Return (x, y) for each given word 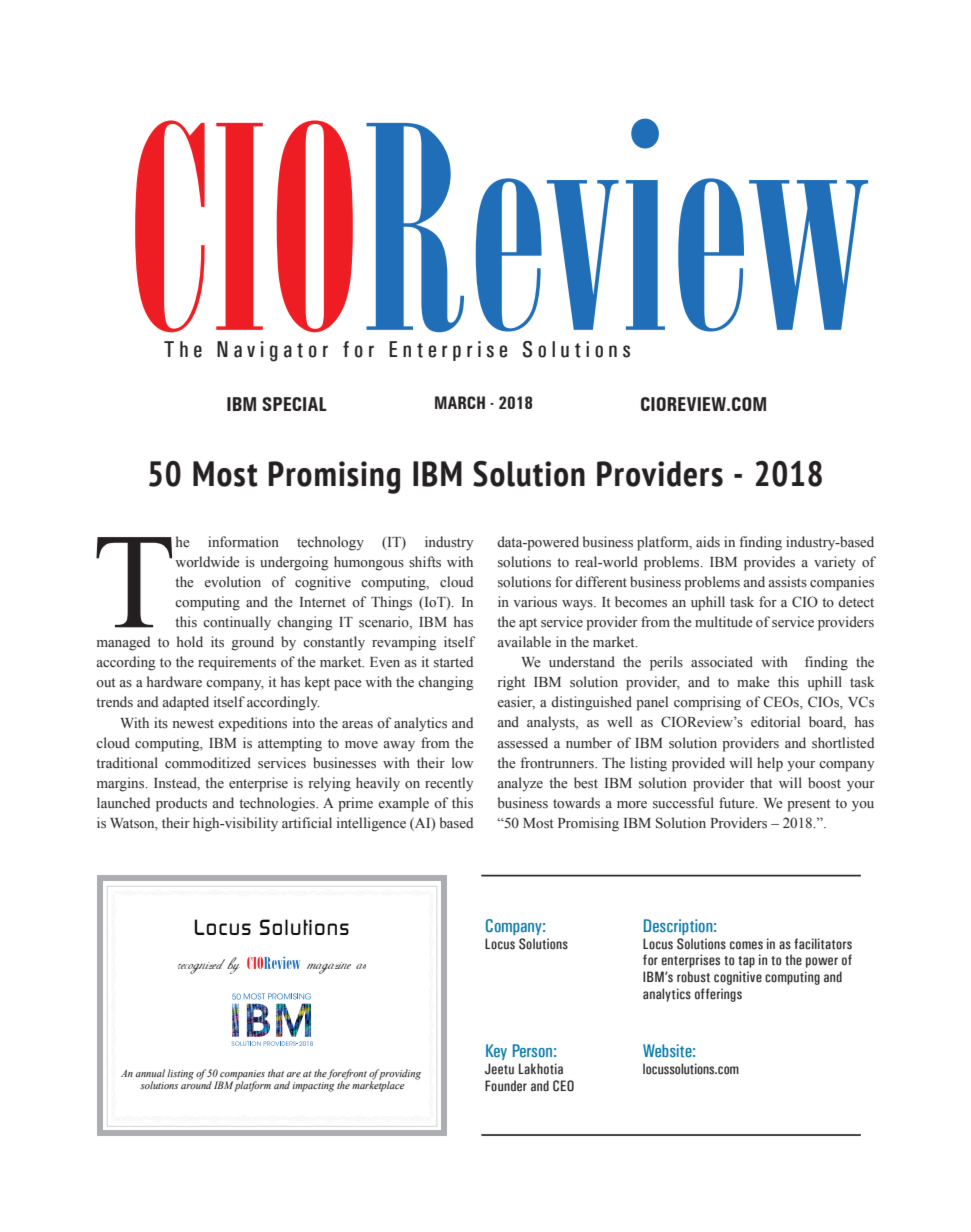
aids (708, 542)
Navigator (272, 351)
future (738, 803)
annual (150, 1073)
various (535, 602)
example (404, 804)
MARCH (460, 402)
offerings (718, 995)
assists (787, 581)
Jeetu (499, 1069)
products (181, 804)
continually (237, 623)
